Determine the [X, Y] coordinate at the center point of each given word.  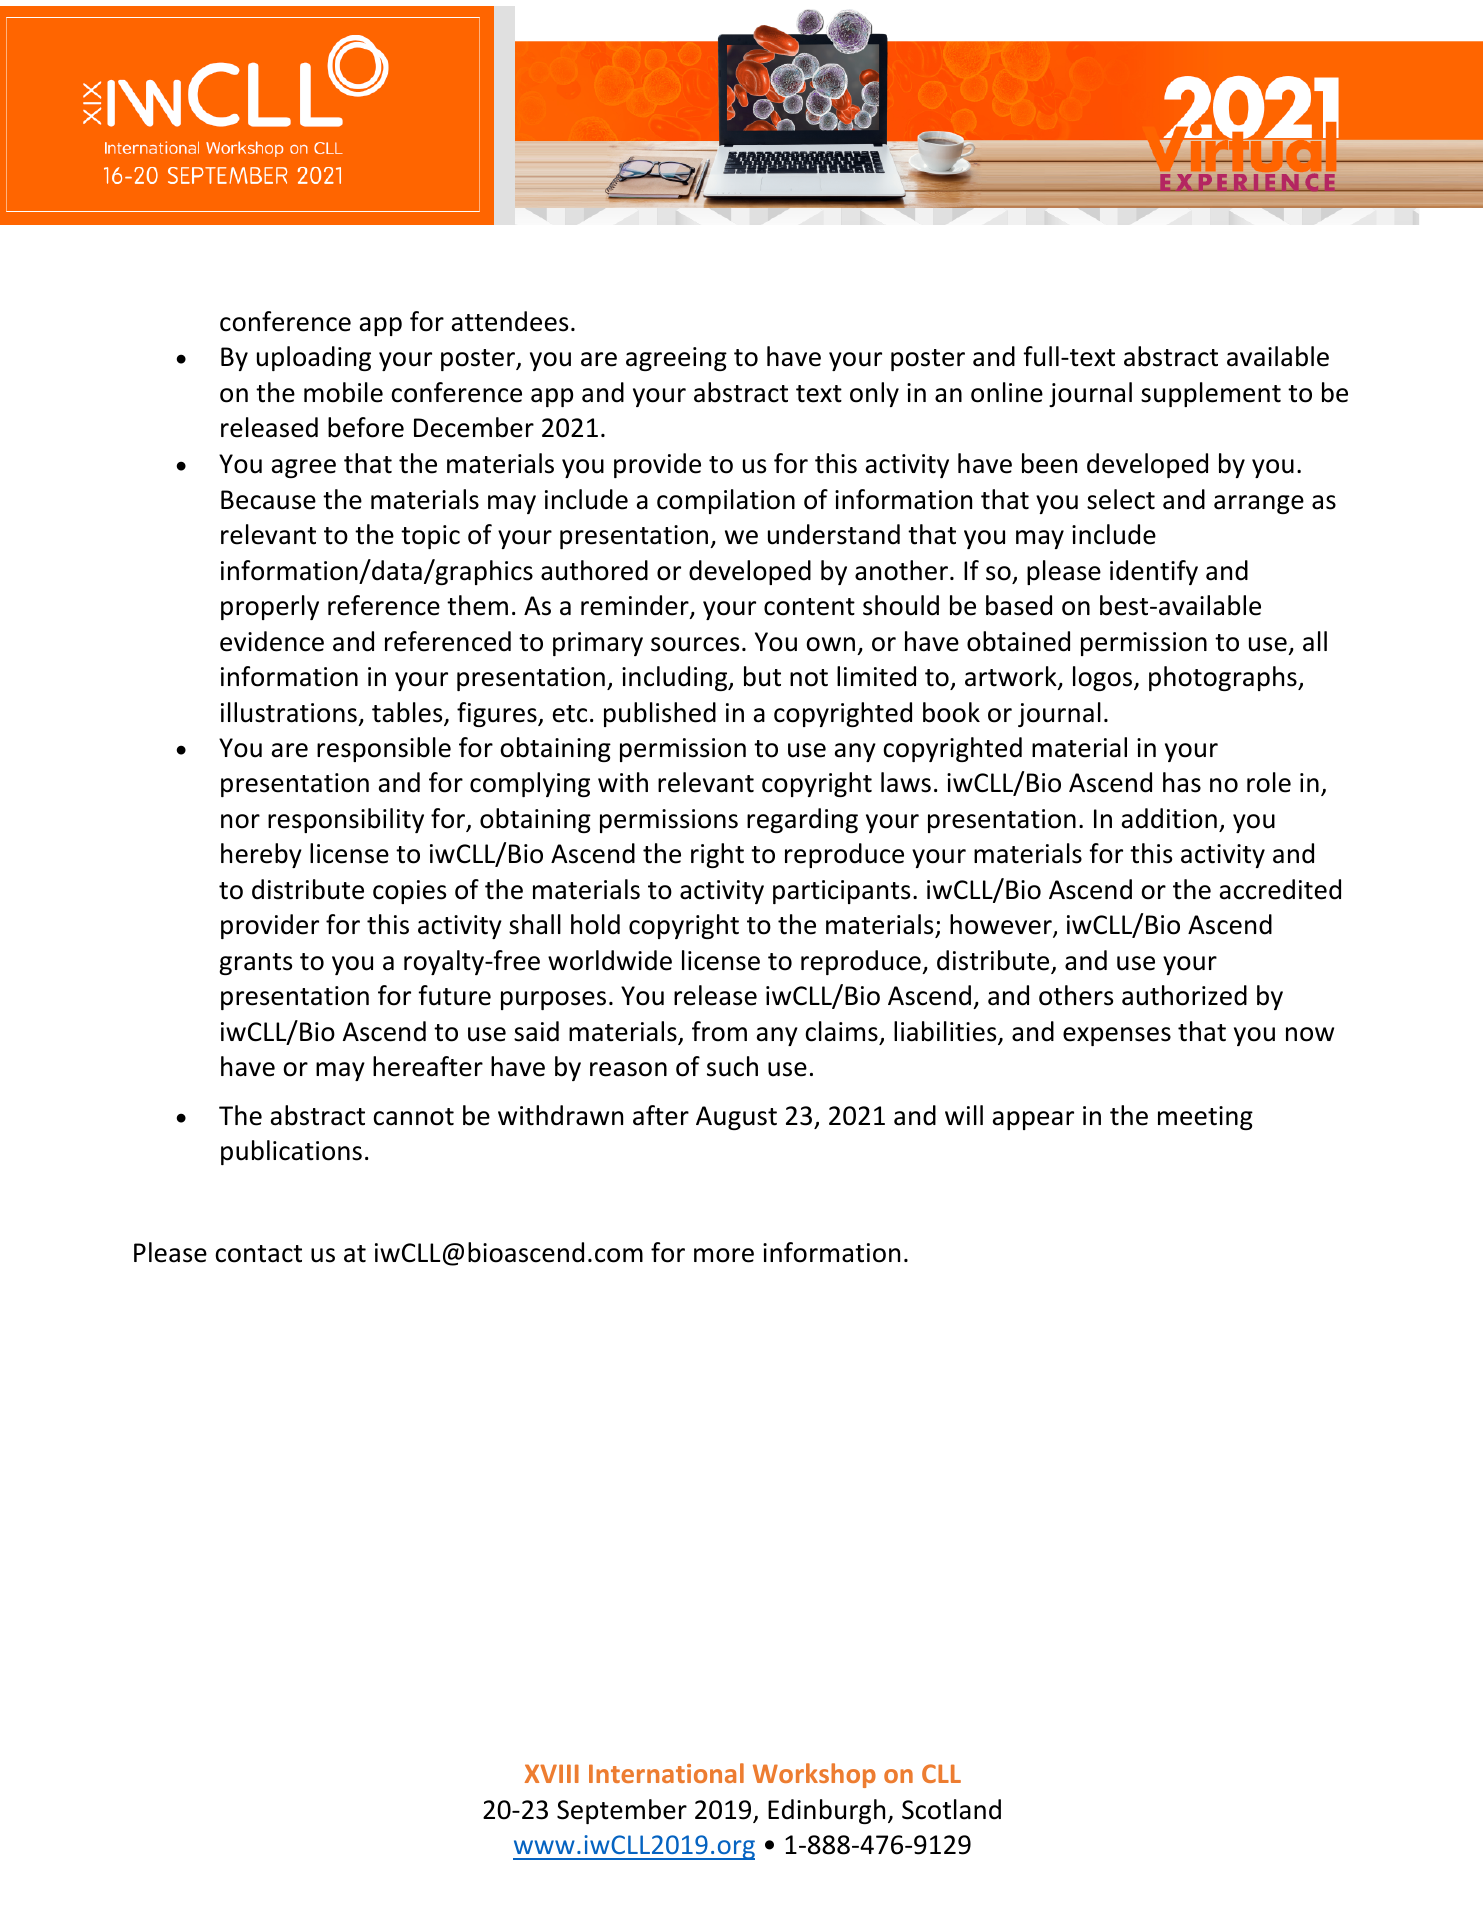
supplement [1211, 394]
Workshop [814, 1775]
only [874, 394]
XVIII [552, 1773]
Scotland [951, 1809]
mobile [343, 392]
